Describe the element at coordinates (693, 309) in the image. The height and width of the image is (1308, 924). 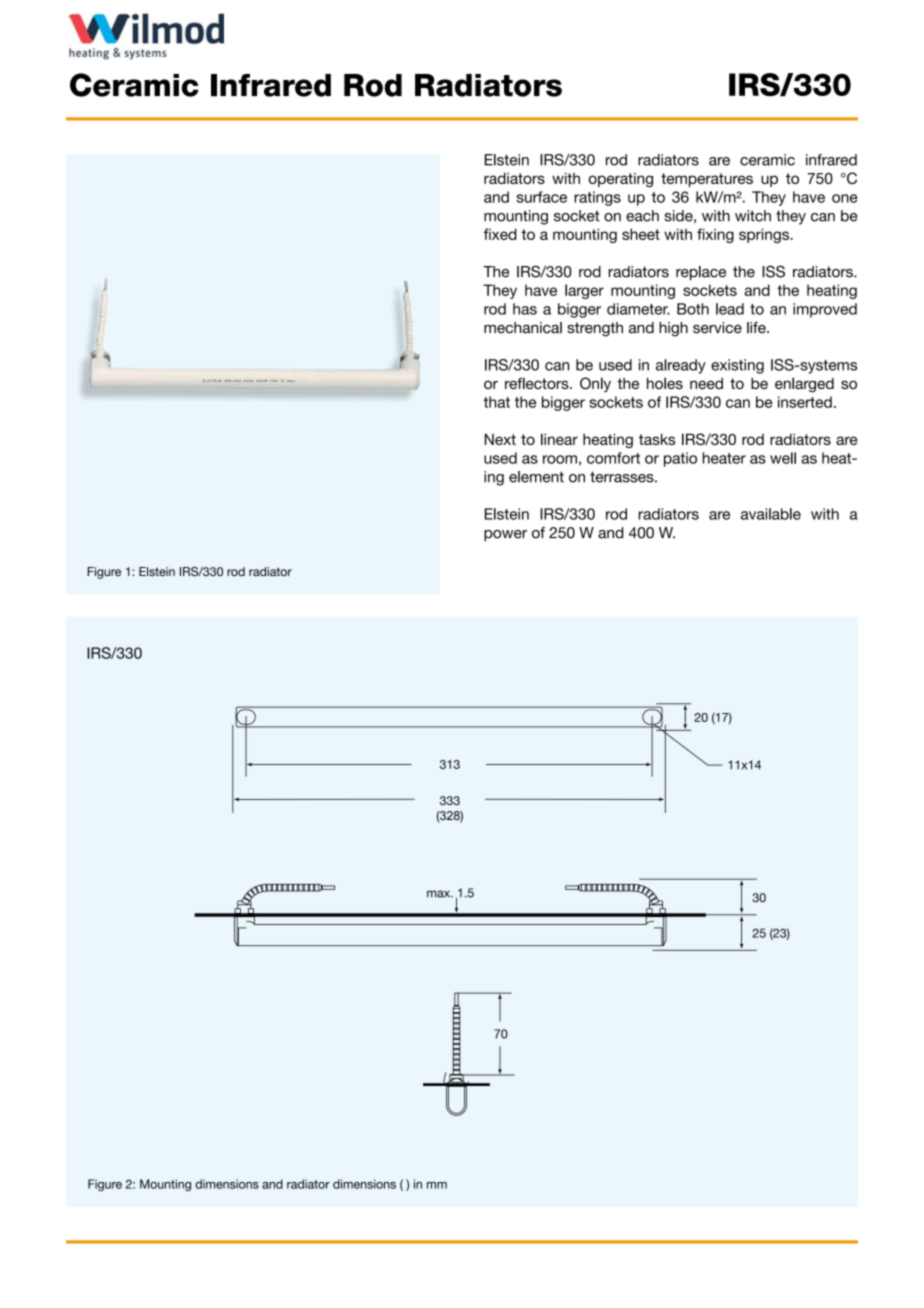
I see `Both` at that location.
